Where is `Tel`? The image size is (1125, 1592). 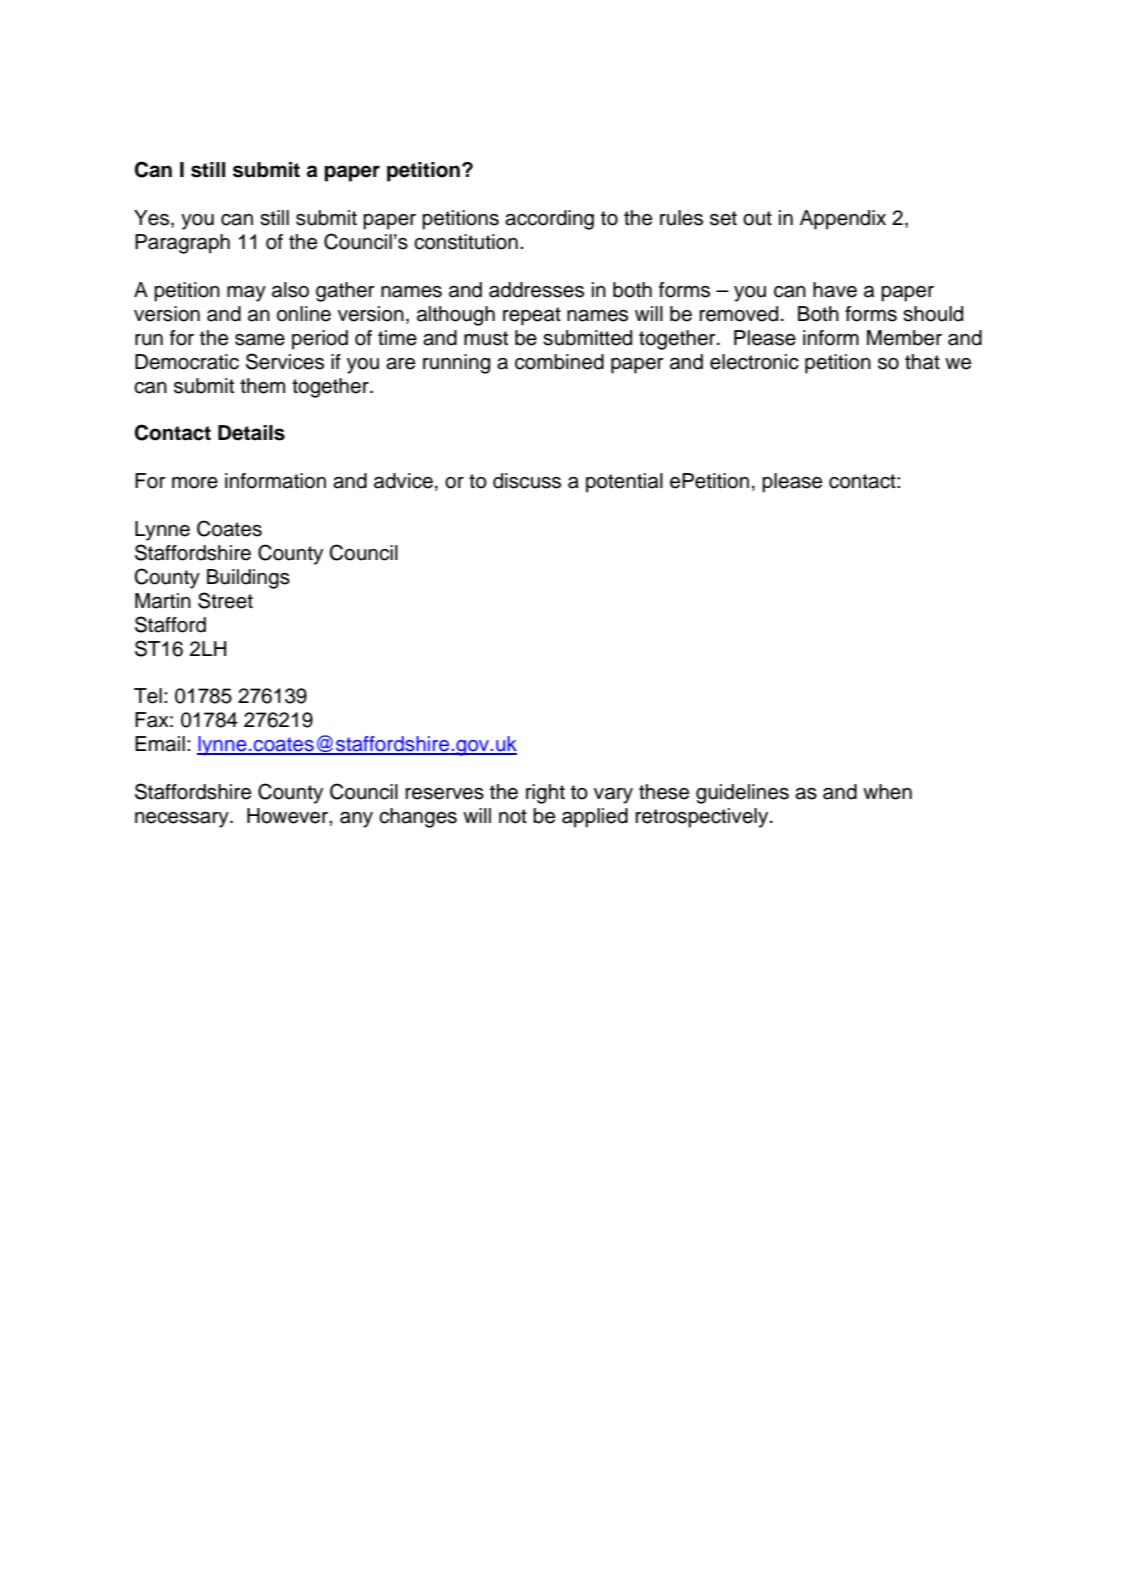 Tel is located at coordinates (148, 696).
